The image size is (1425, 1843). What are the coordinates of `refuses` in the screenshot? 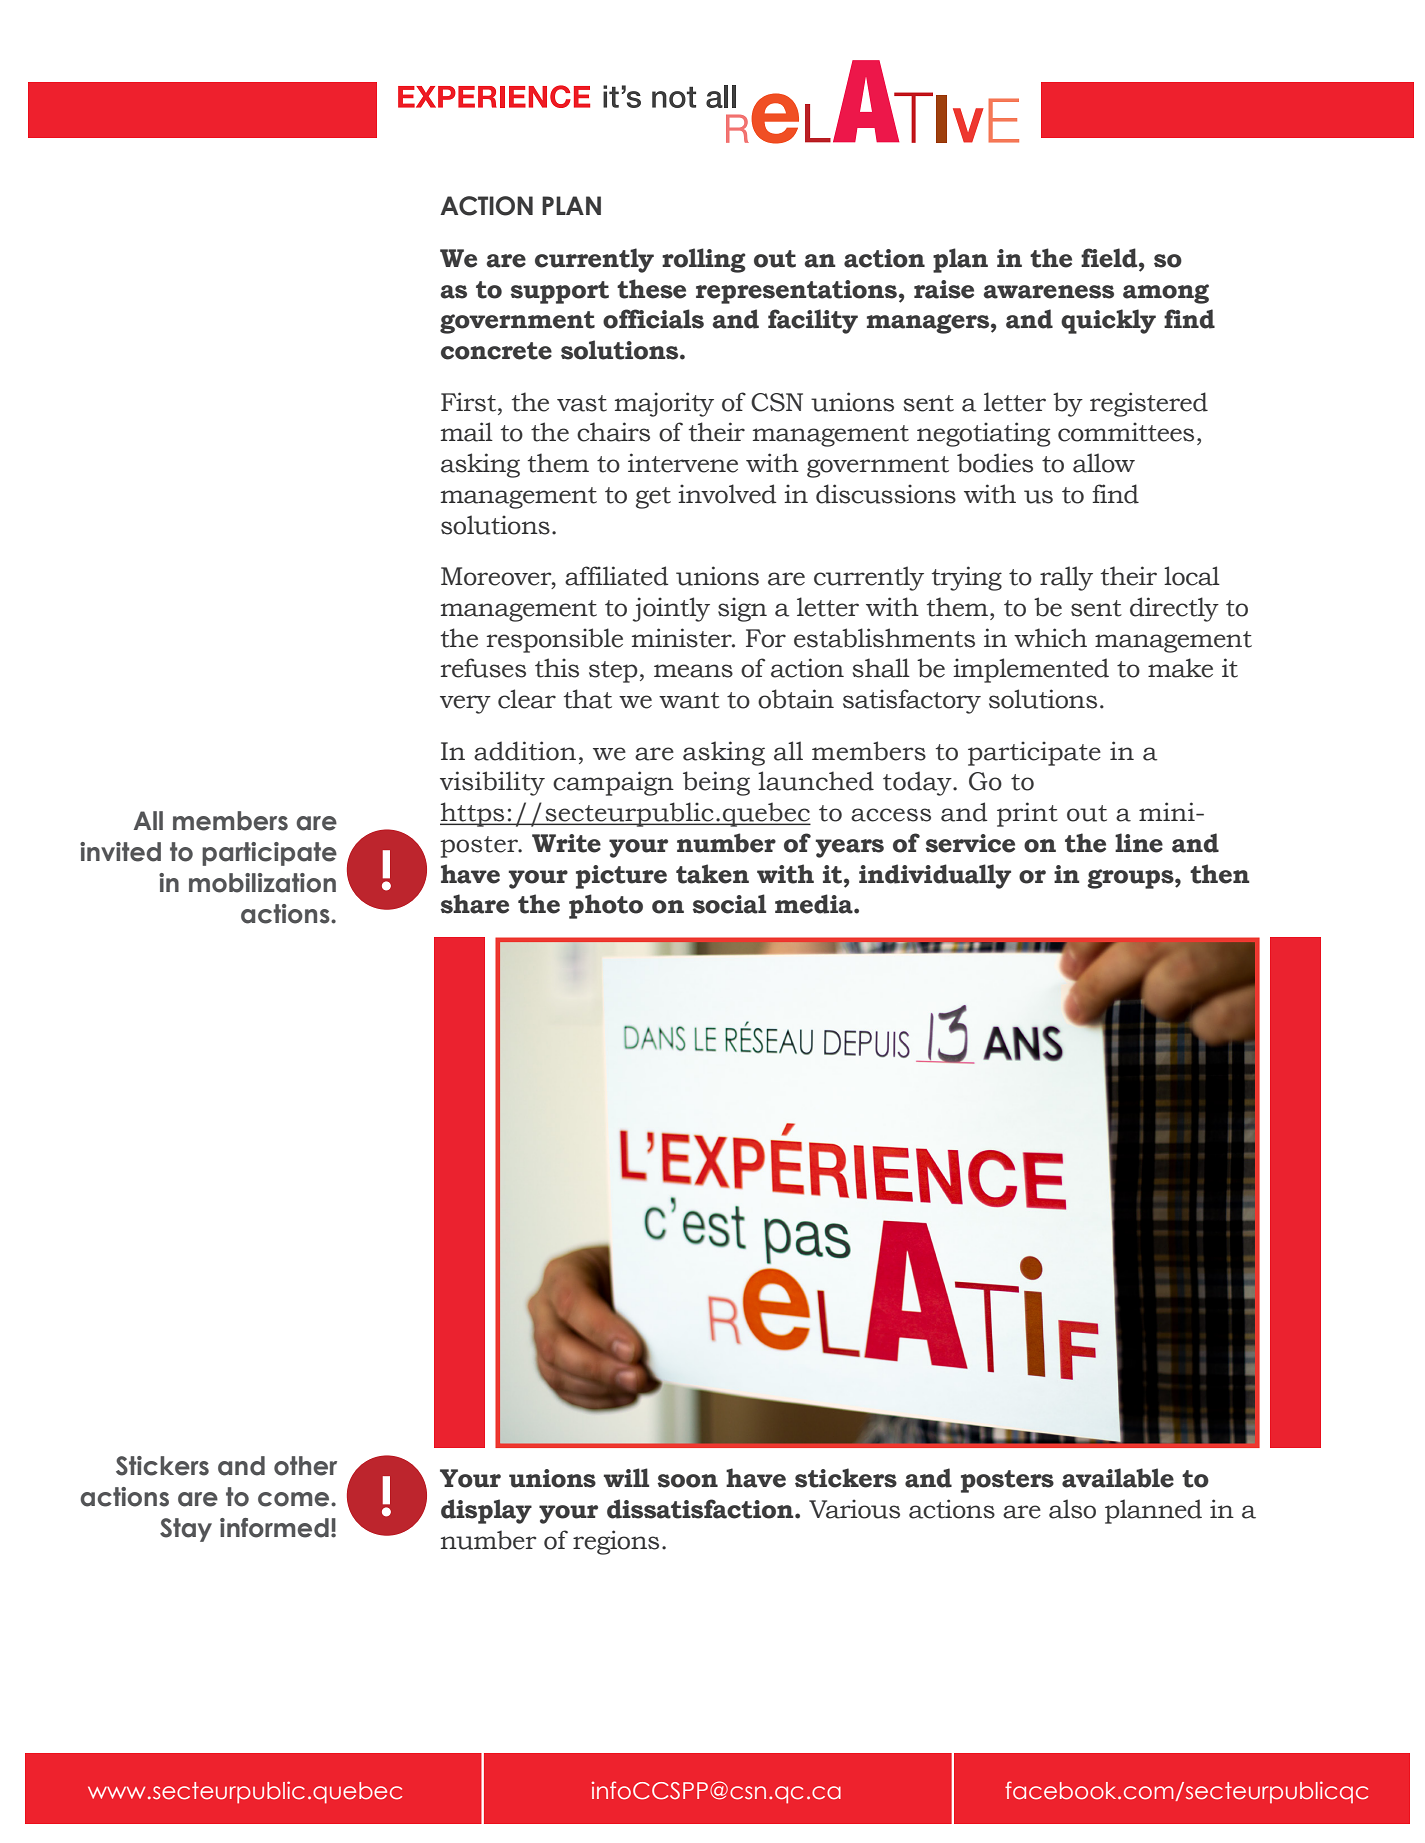 It's located at (483, 668).
